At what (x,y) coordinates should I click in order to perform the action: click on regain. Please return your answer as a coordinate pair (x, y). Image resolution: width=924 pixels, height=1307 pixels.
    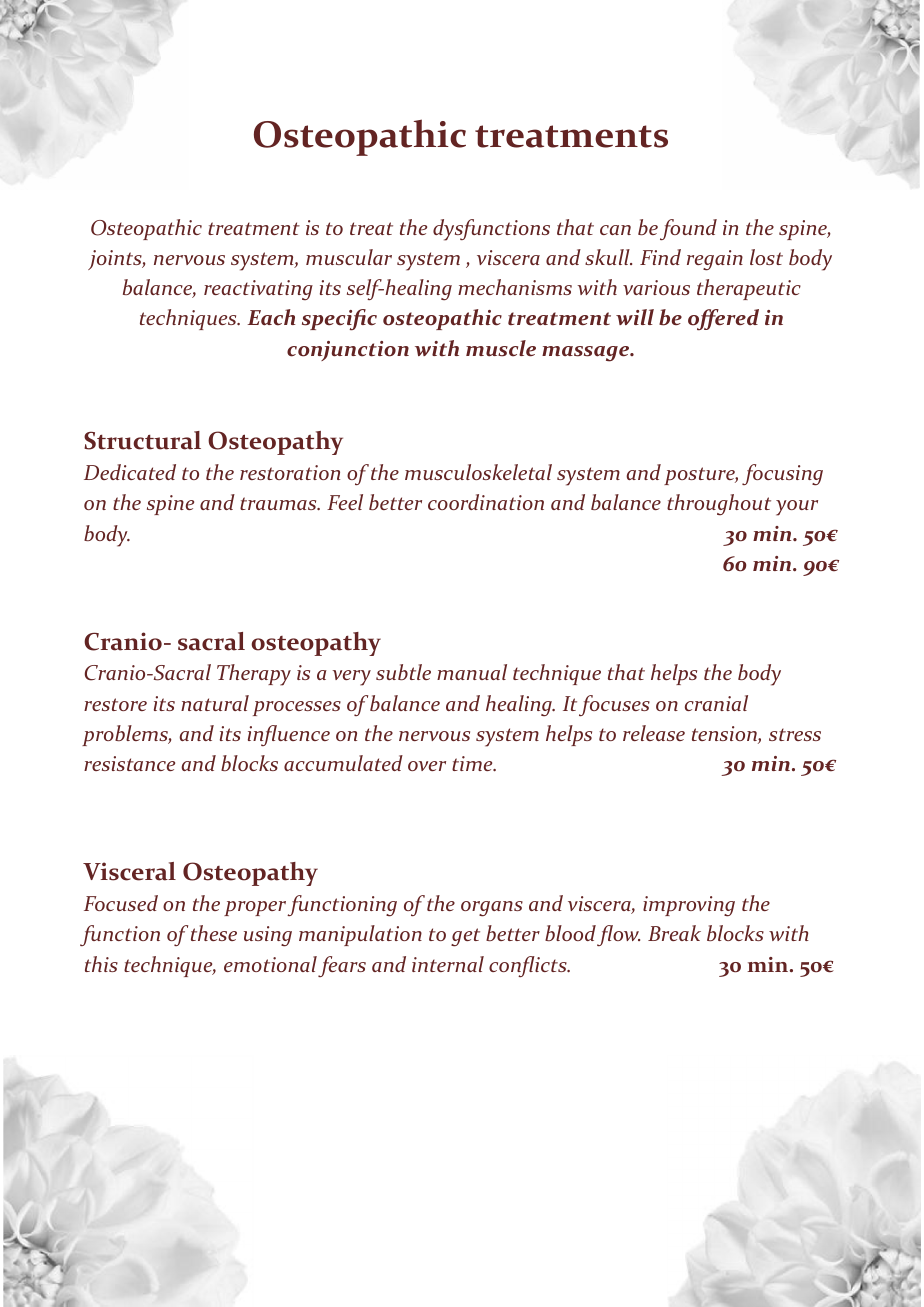
    Looking at the image, I should click on (715, 260).
